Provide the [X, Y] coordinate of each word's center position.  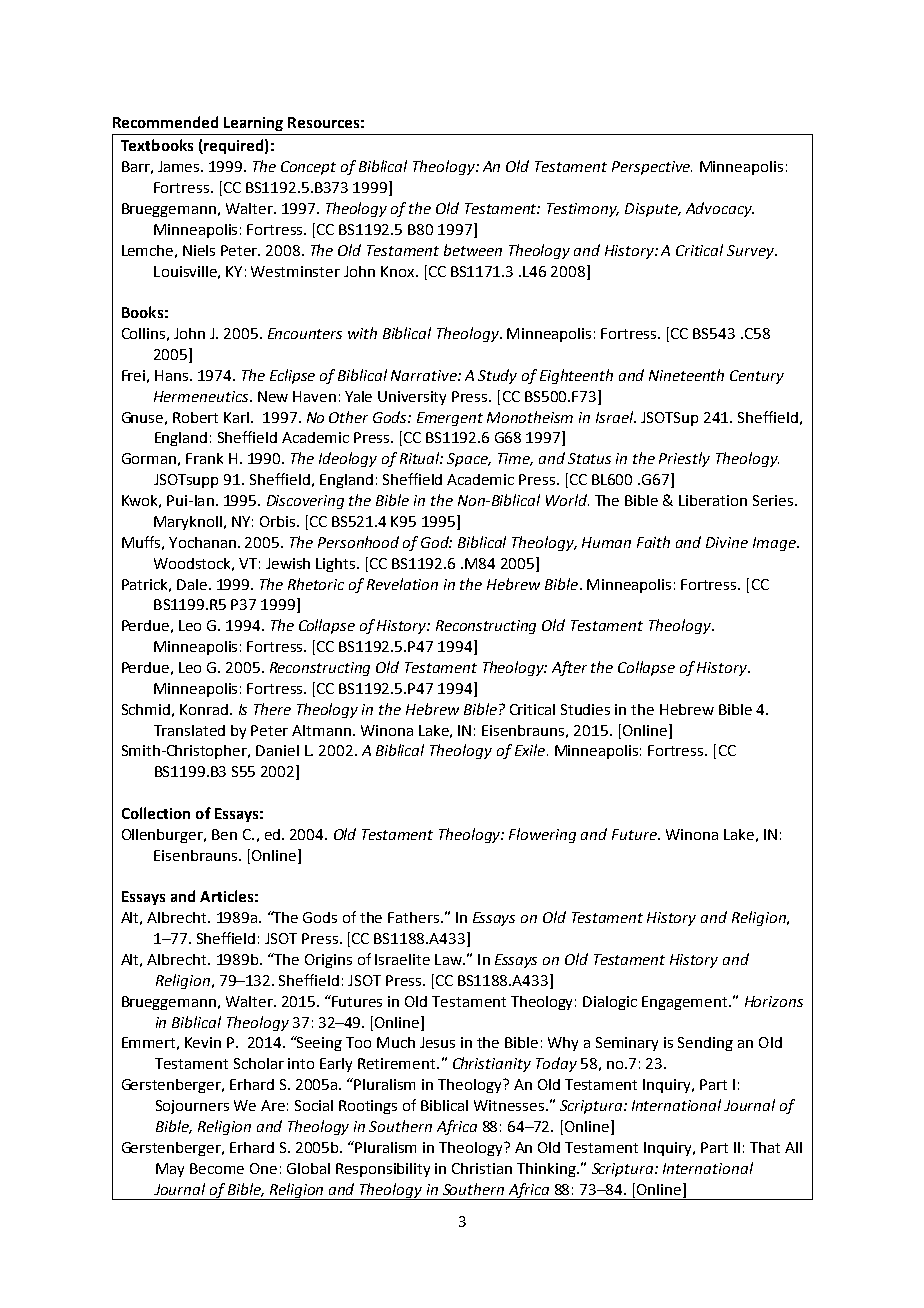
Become [217, 1168]
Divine [727, 542]
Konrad [205, 709]
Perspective [652, 168]
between [473, 250]
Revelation [402, 584]
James [180, 166]
